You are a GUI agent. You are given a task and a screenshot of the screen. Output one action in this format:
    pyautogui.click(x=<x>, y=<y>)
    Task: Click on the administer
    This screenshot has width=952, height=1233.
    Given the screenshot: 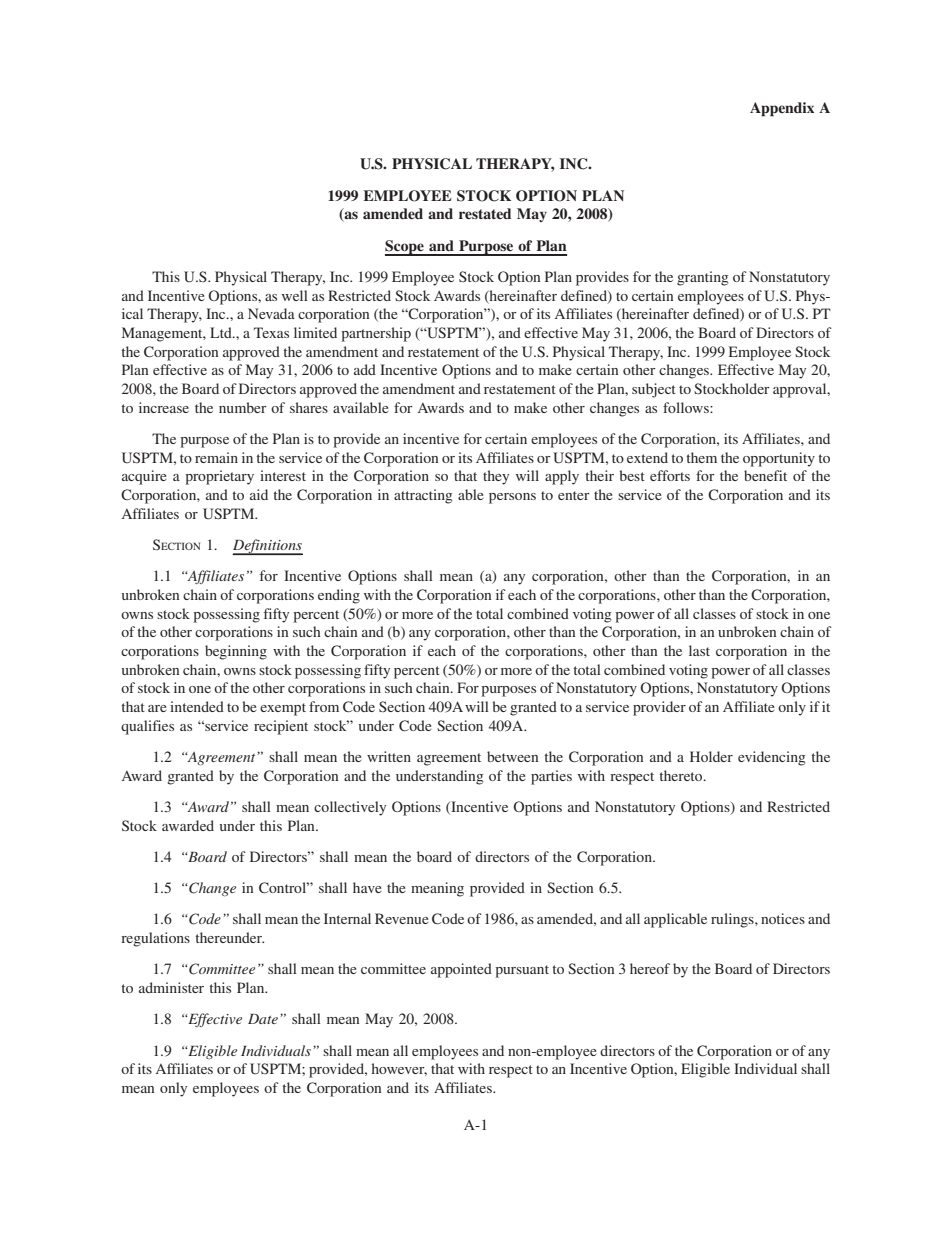 What is the action you would take?
    pyautogui.click(x=171, y=987)
